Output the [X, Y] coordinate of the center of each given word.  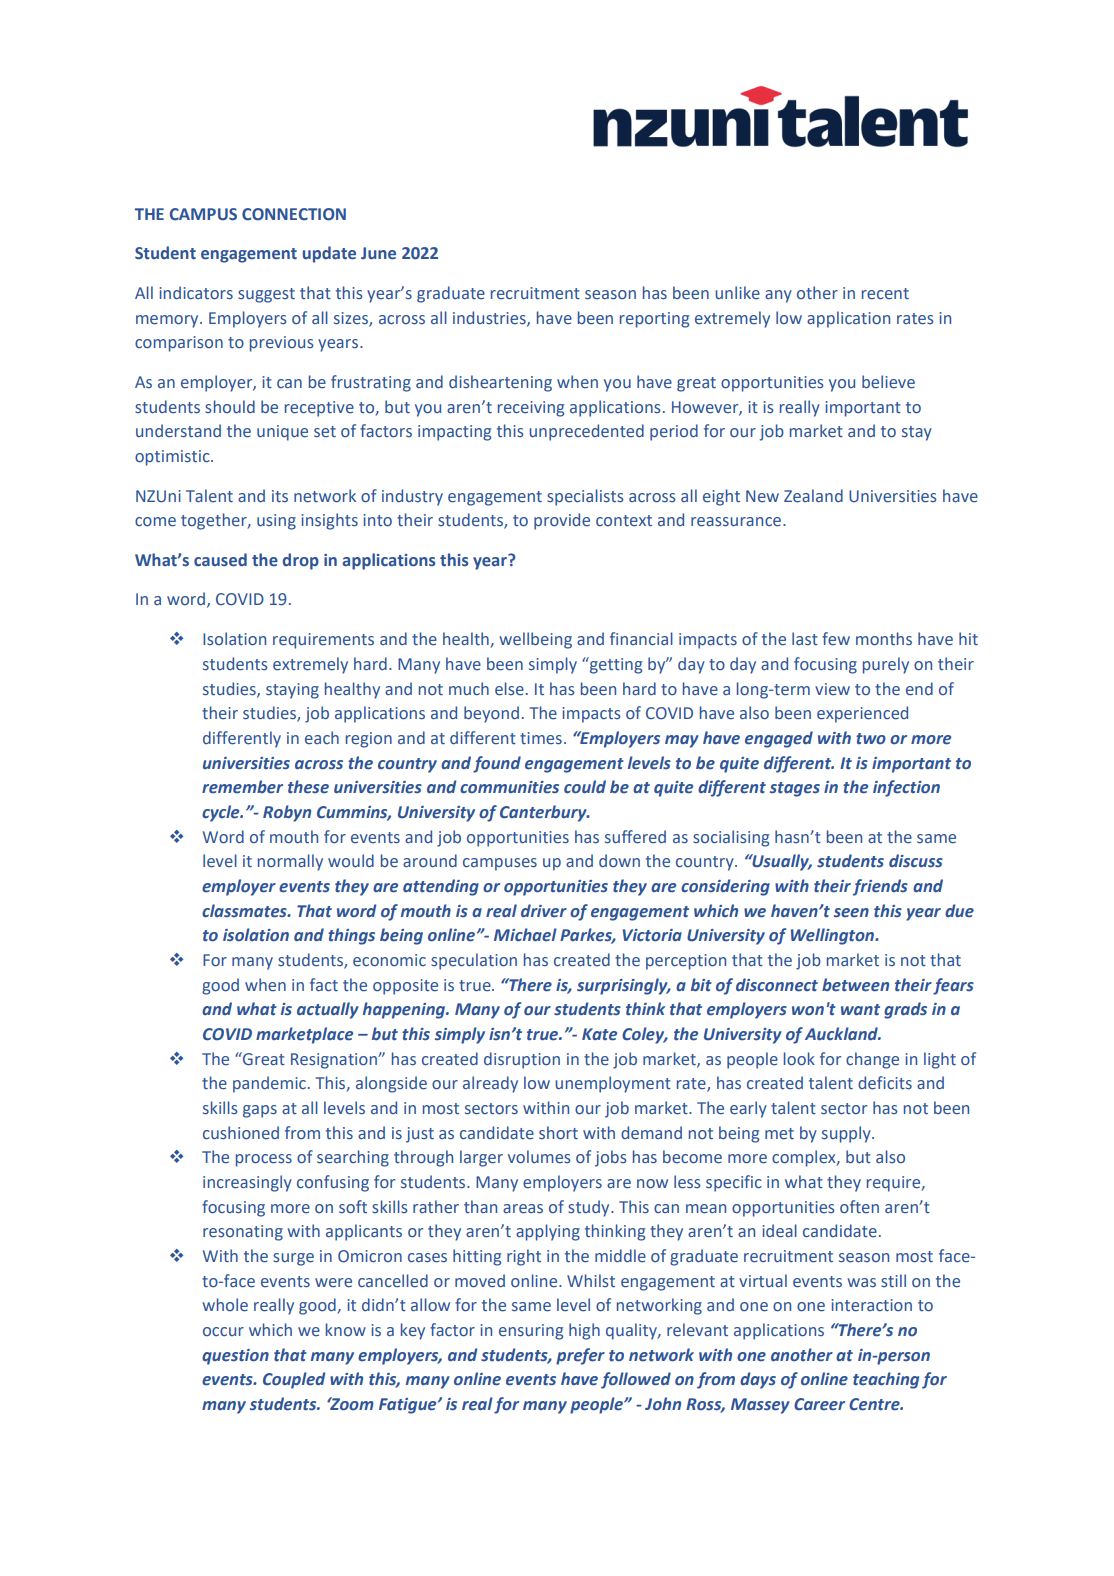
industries [490, 318]
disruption [522, 1060]
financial [641, 638]
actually [328, 1010]
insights [329, 521]
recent [885, 294]
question [235, 1357]
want [860, 1010]
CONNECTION [294, 214]
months [884, 639]
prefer [580, 1356]
